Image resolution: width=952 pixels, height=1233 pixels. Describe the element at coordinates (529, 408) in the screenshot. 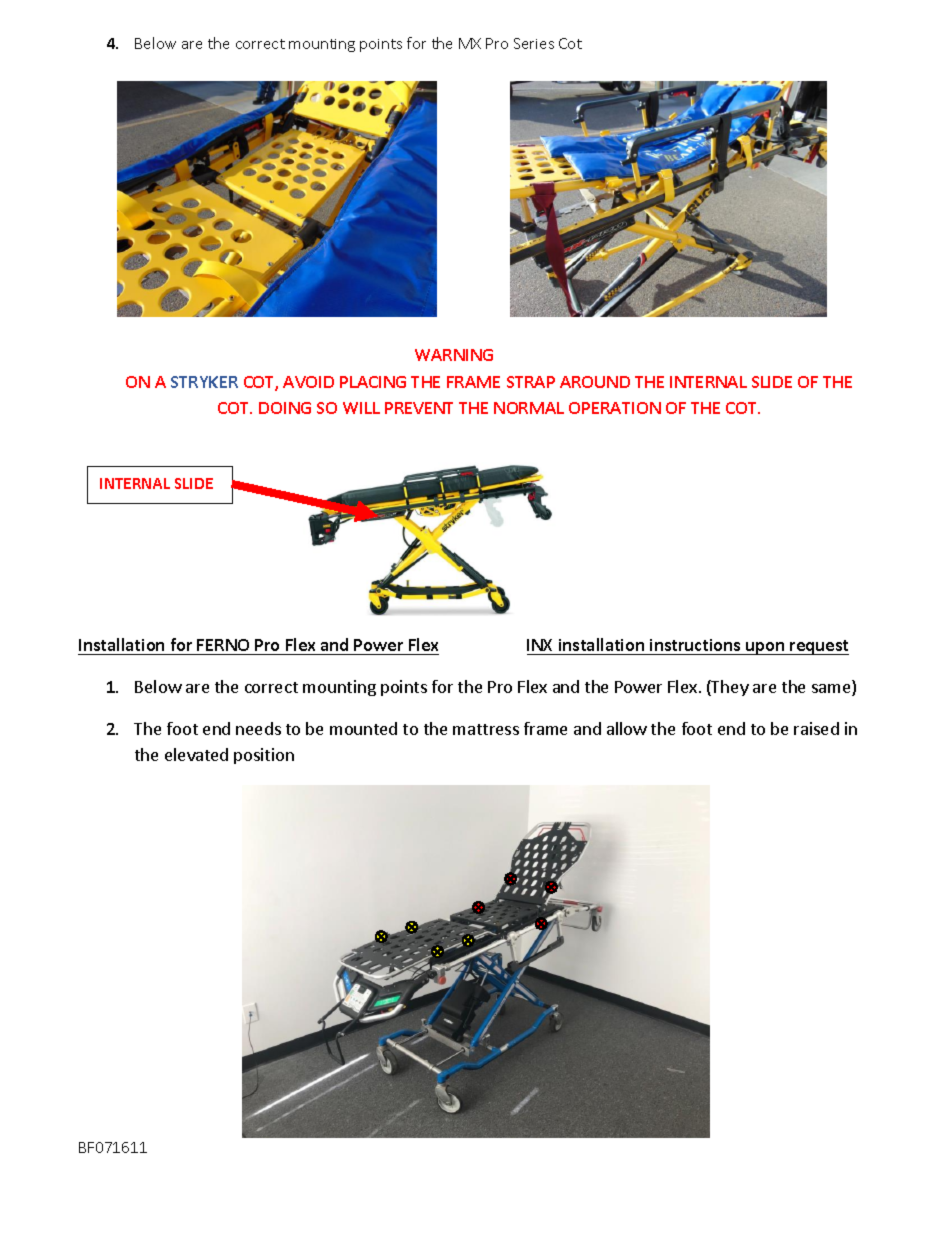

I see `NORMAL` at that location.
